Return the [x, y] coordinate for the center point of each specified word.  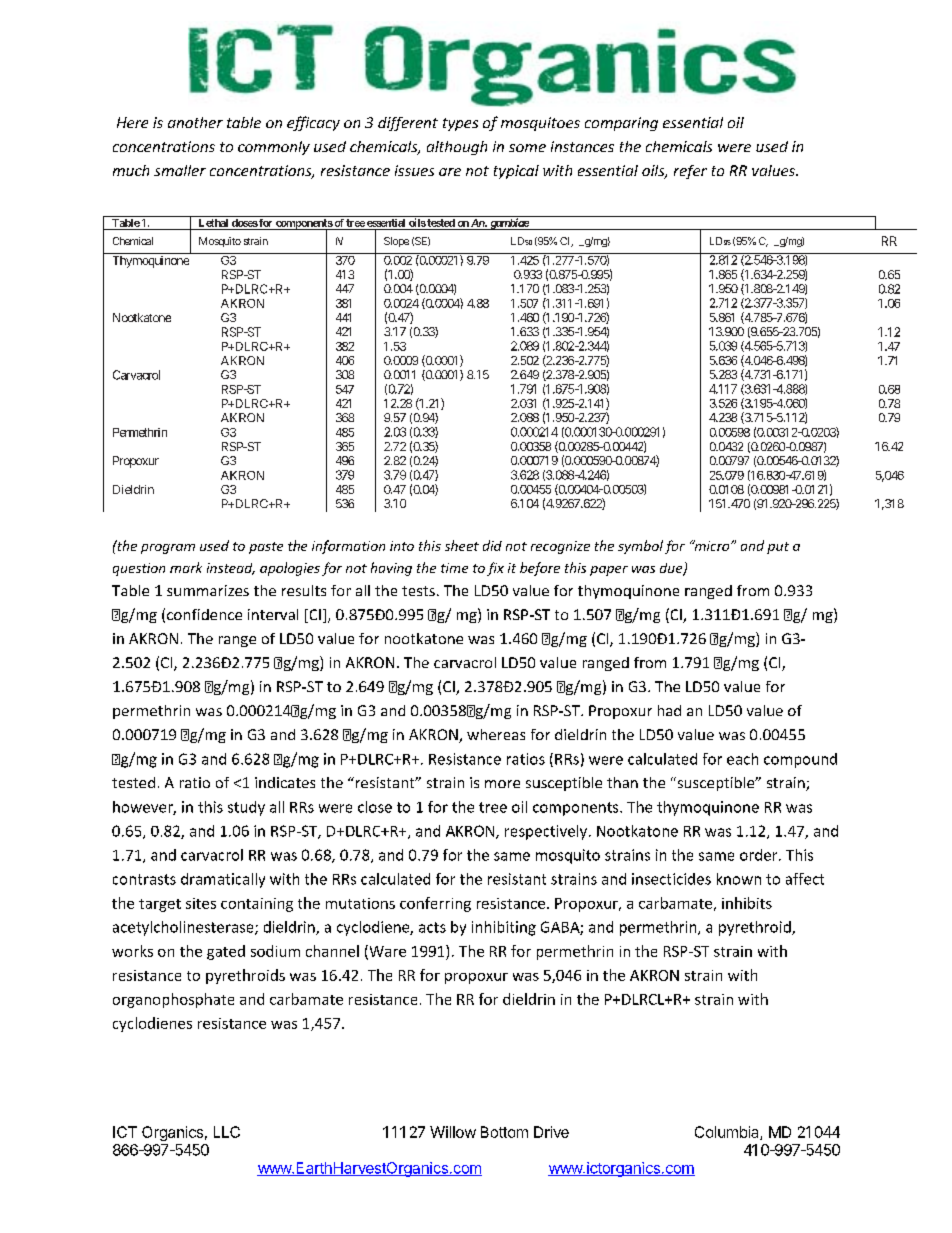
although [457, 148]
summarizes [208, 590]
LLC [227, 1132]
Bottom [504, 1132]
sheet [462, 545]
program [168, 549]
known [739, 879]
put [778, 548]
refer [690, 172]
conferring [435, 904]
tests [418, 591]
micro [712, 545]
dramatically [223, 880]
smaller [180, 170]
